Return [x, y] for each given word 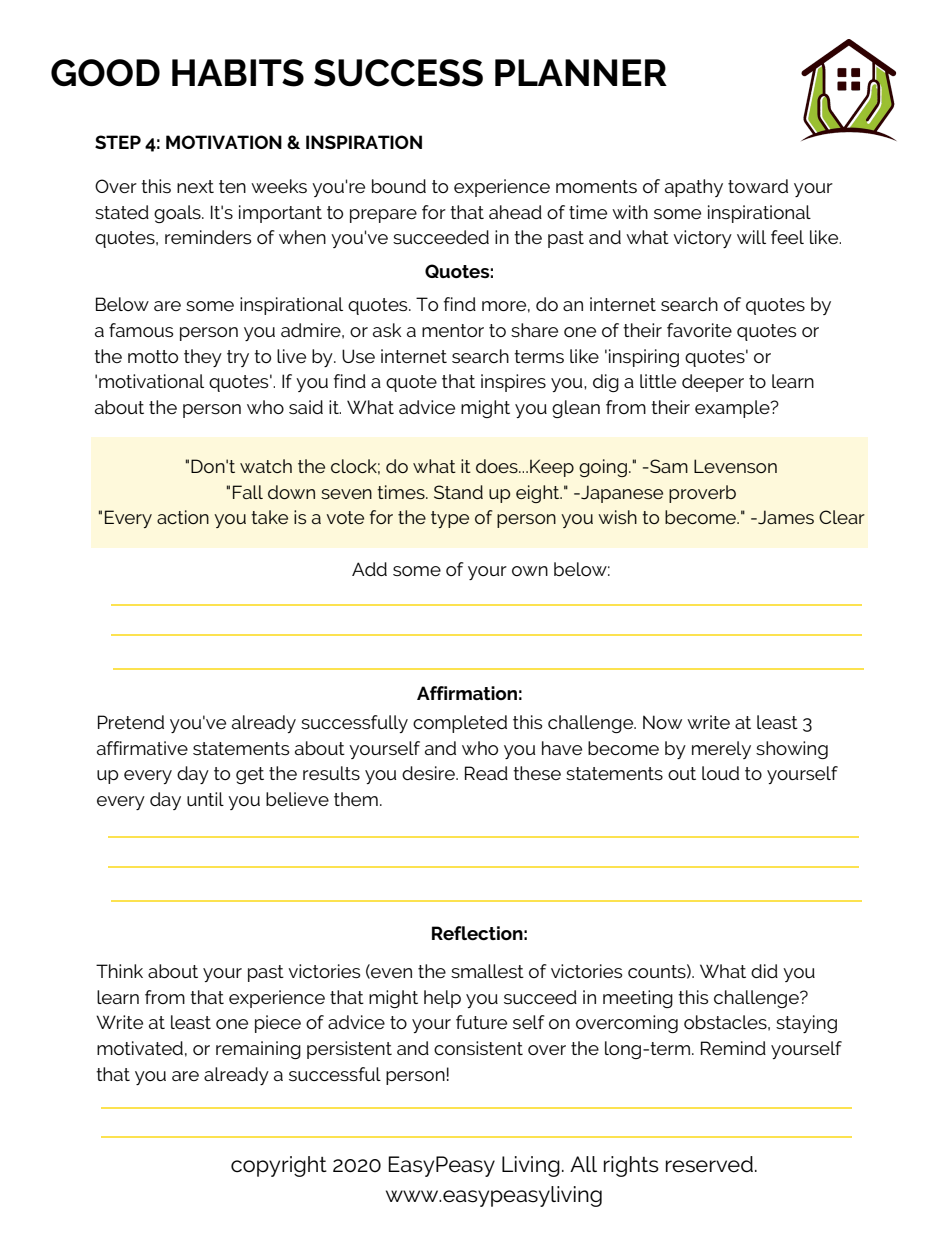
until [205, 799]
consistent [478, 1048]
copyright [279, 1166]
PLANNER [581, 72]
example [733, 409]
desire [429, 773]
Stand [458, 492]
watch [266, 466]
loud [720, 773]
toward [758, 186]
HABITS [238, 73]
